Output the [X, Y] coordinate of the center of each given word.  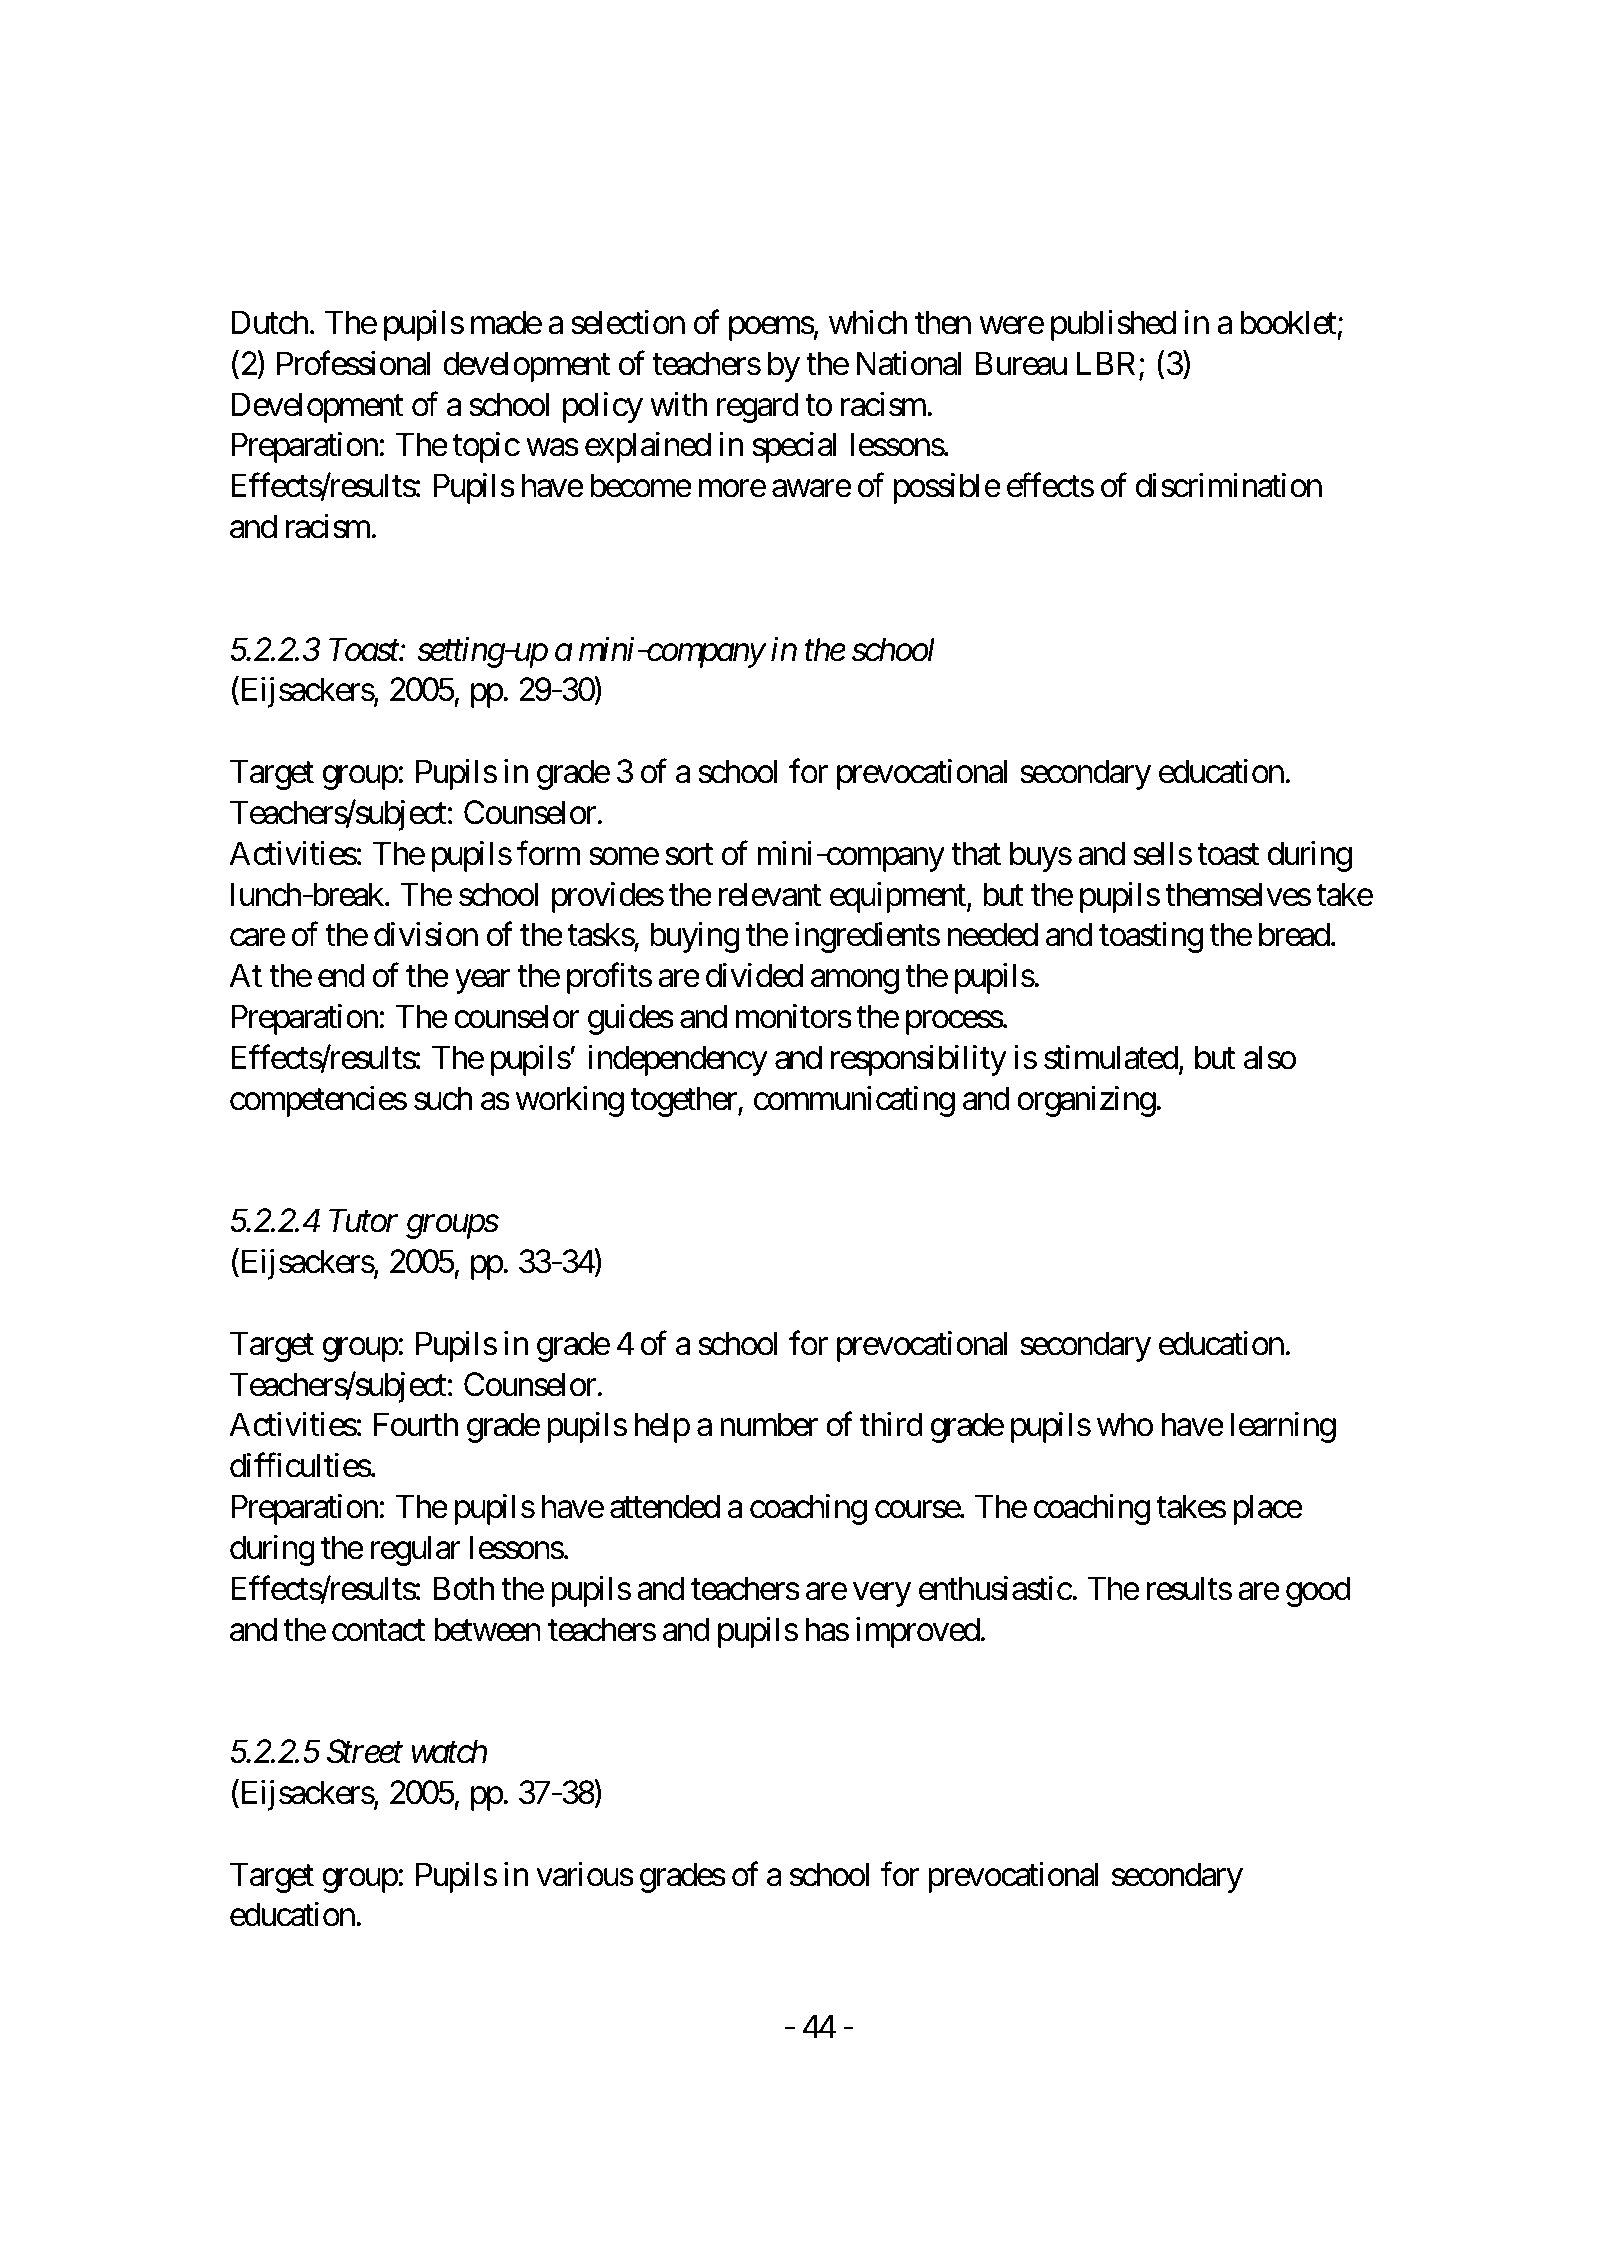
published [1113, 325]
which [868, 322]
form [548, 853]
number [769, 1424]
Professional [353, 363]
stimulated [1111, 1057]
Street [365, 1752]
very [882, 1595]
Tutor [363, 1221]
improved [918, 1632]
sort [689, 855]
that [976, 853]
